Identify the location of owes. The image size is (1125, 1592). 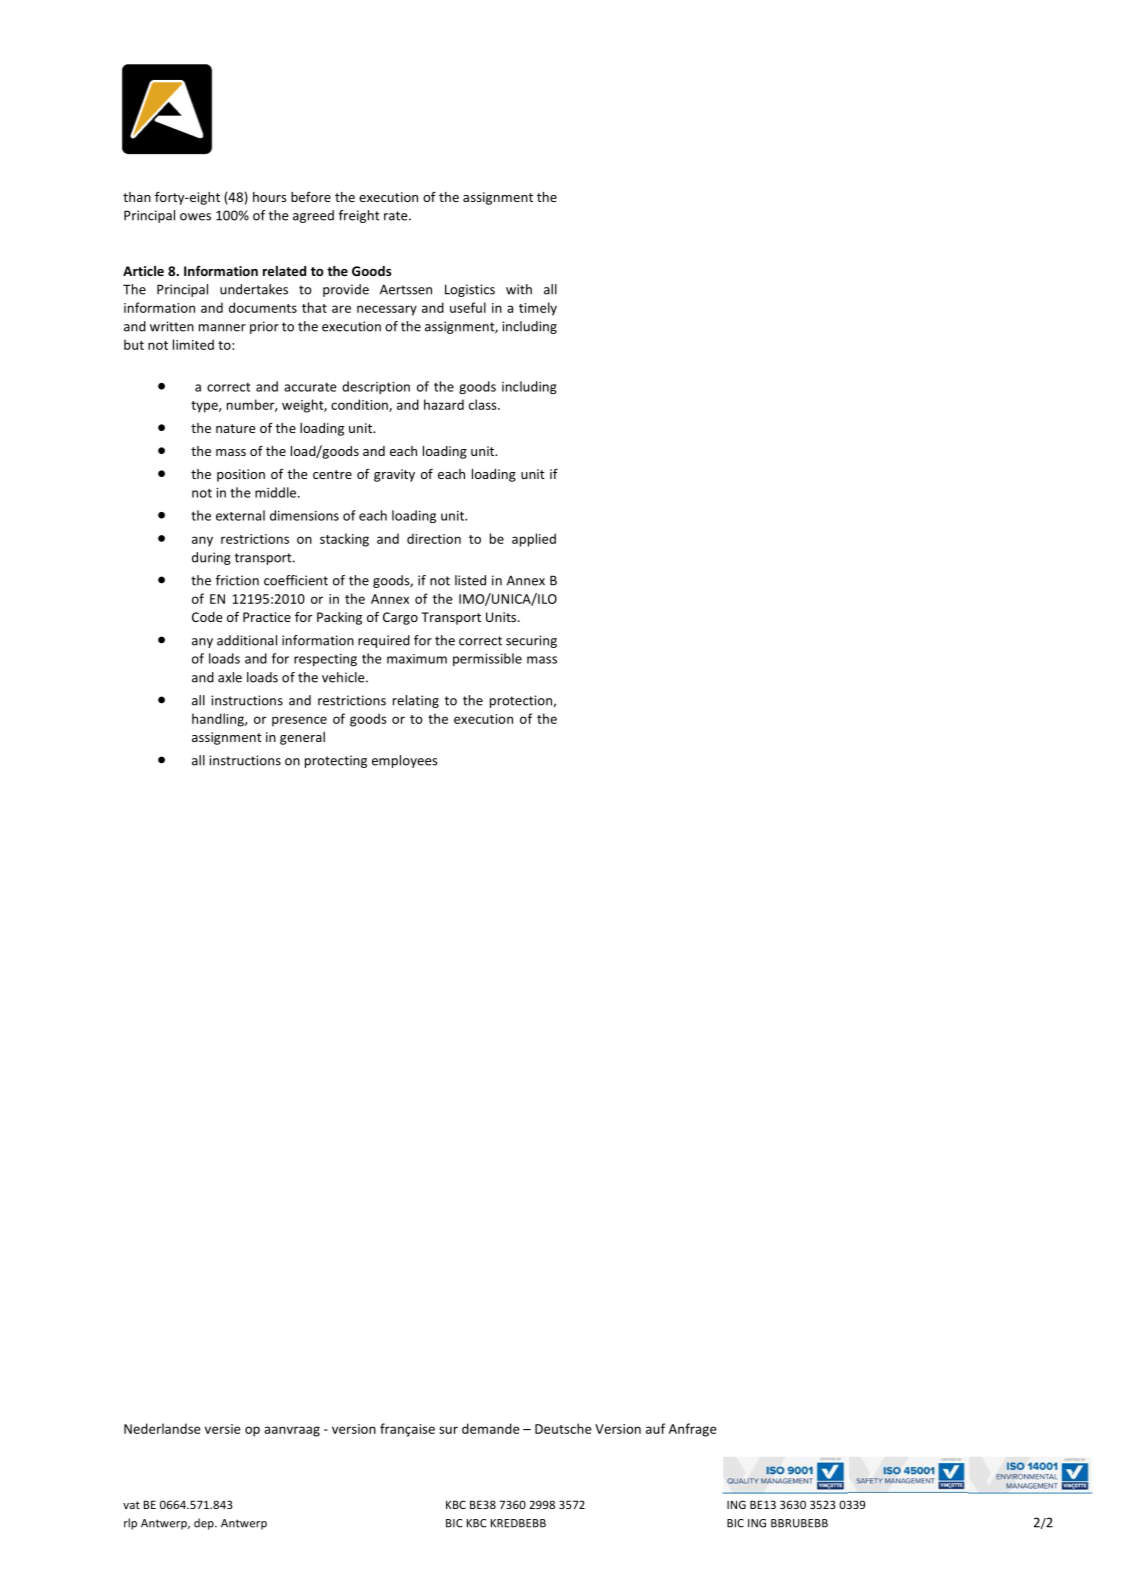
(195, 217).
